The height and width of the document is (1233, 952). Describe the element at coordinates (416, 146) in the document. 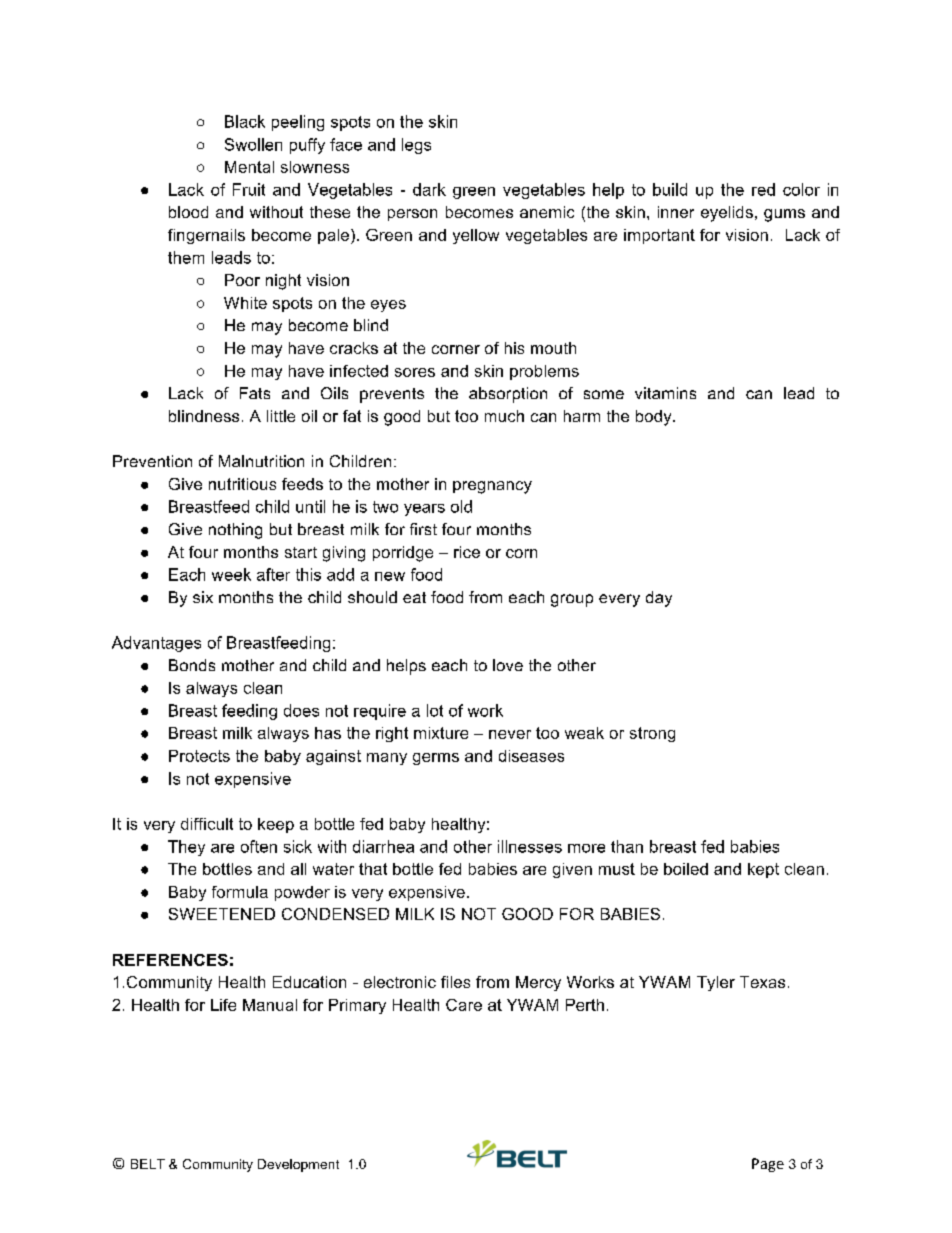

I see `legs` at that location.
